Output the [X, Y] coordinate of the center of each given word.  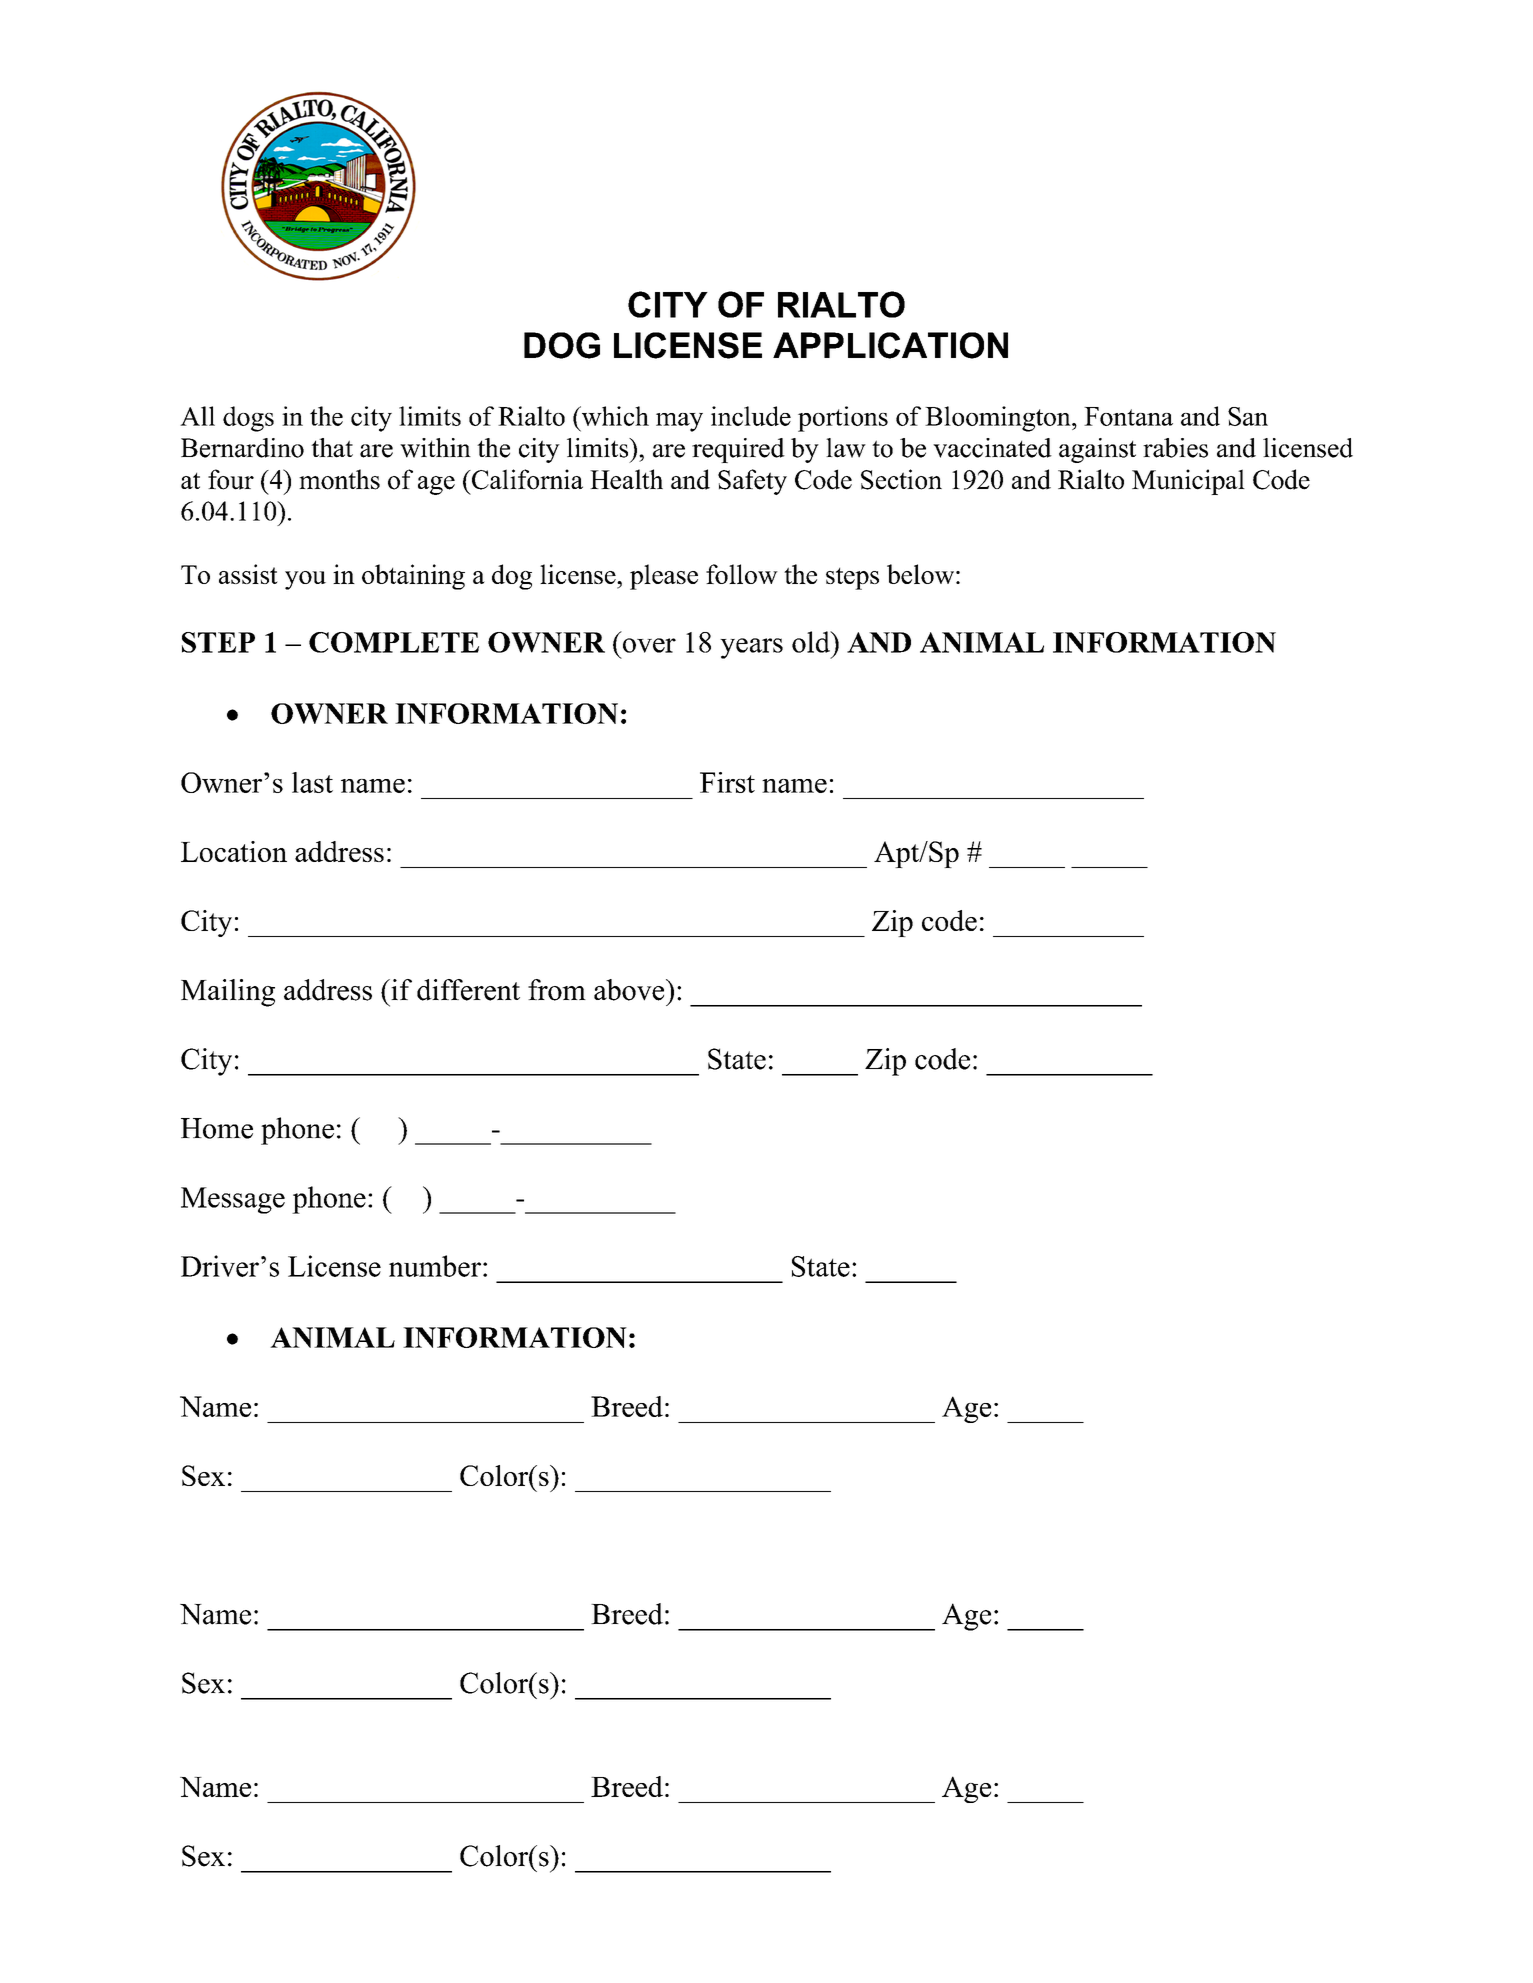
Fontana [1128, 416]
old [812, 642]
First [727, 782]
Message [233, 1200]
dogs [248, 419]
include [751, 416]
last [312, 782]
